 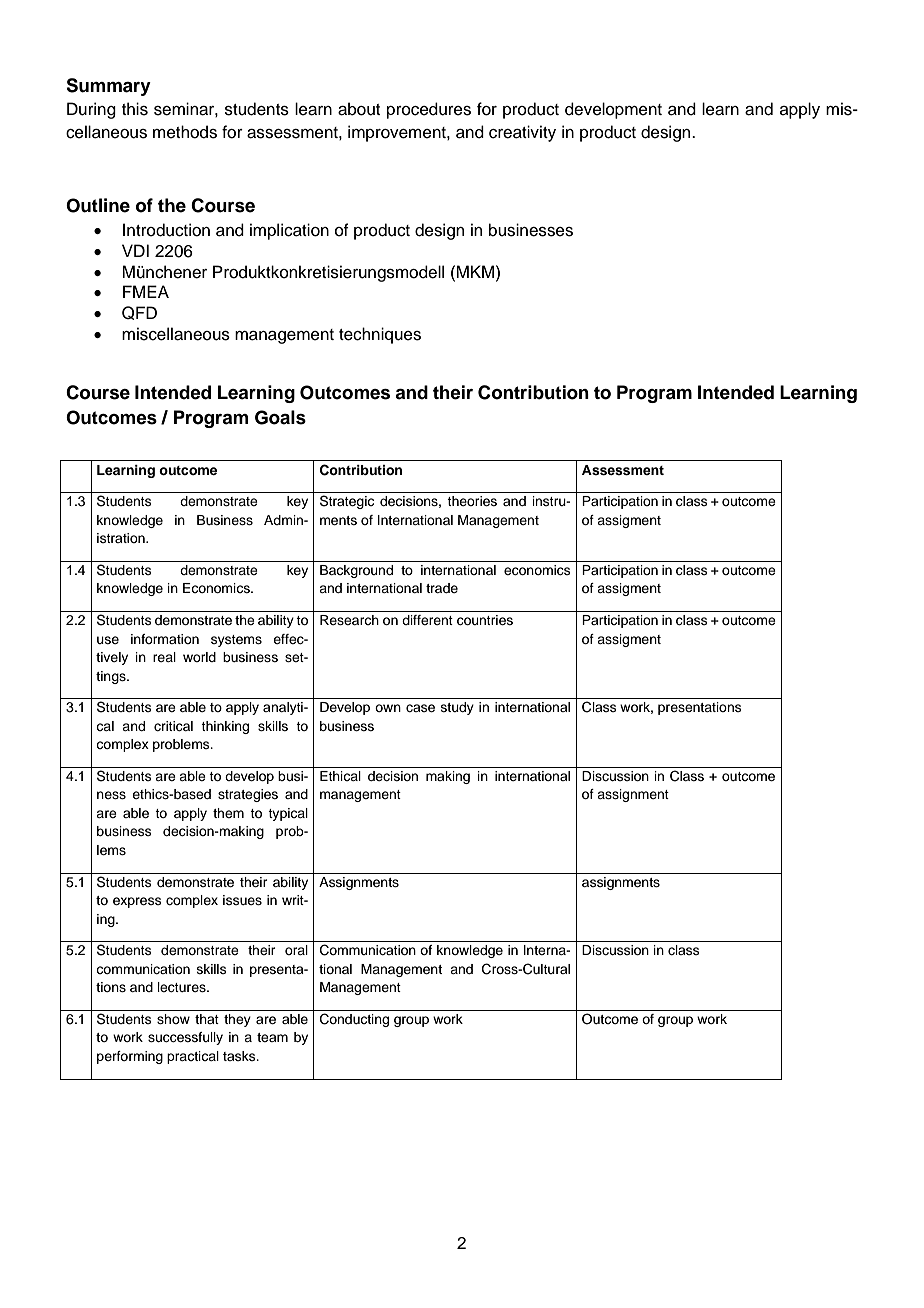 I want to click on information, so click(x=165, y=639).
